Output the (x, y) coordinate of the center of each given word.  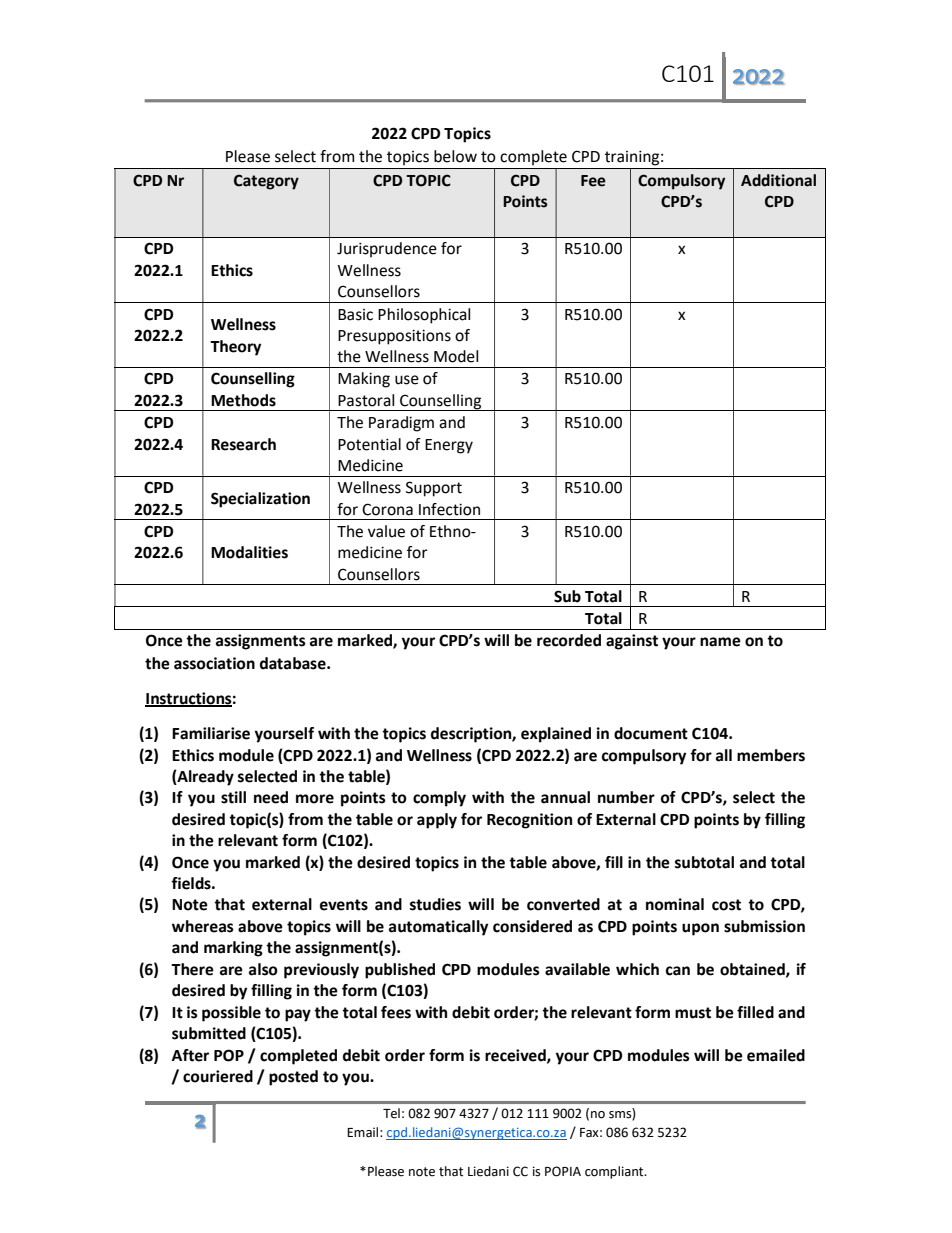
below (455, 156)
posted (293, 1078)
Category (266, 182)
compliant (615, 1172)
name (720, 642)
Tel (391, 1113)
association (214, 663)
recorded (569, 640)
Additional (778, 180)
